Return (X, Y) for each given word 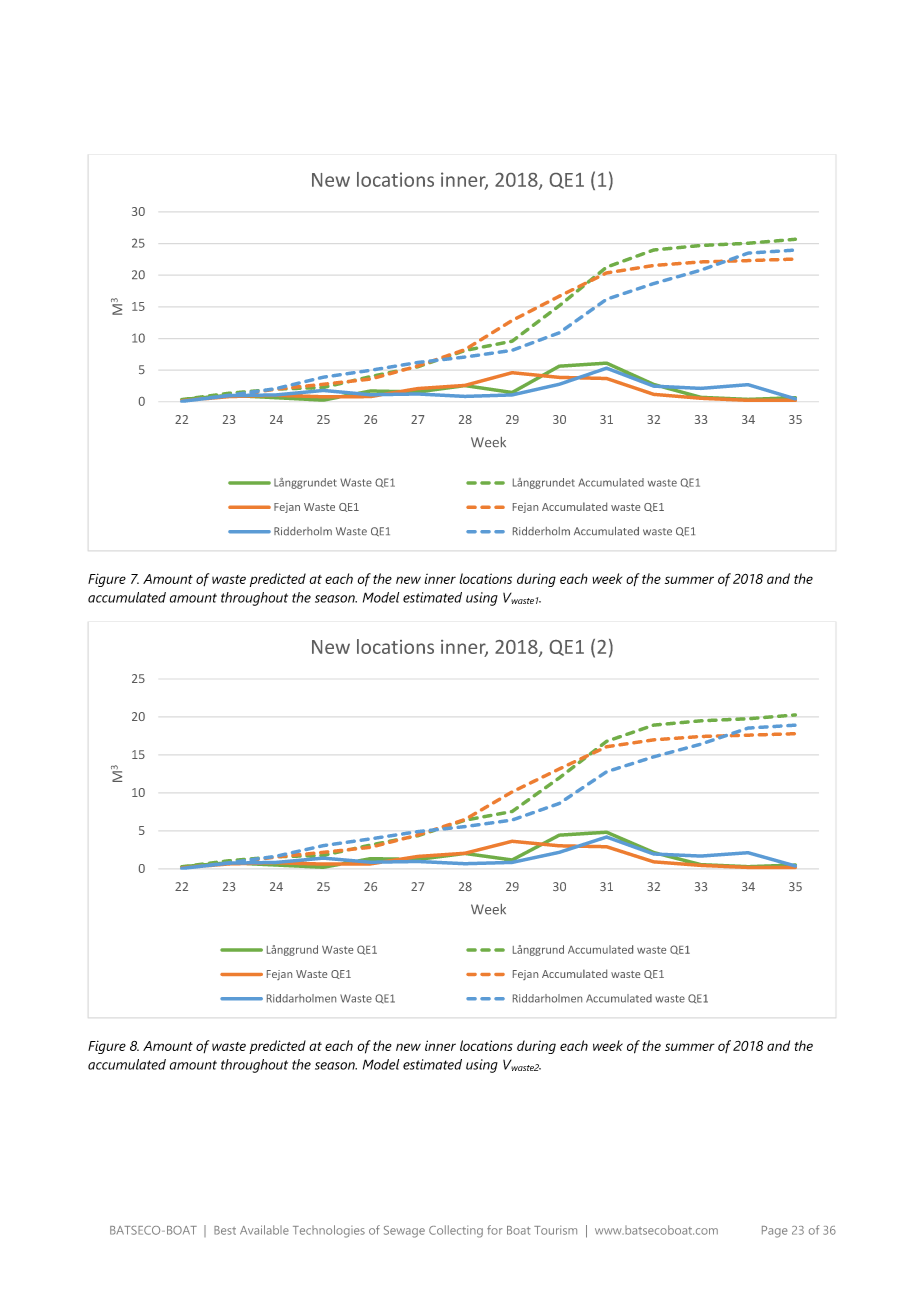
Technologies (329, 1231)
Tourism (555, 1230)
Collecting (456, 1231)
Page (774, 1232)
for (494, 1230)
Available (264, 1230)
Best (225, 1230)
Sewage (404, 1232)
